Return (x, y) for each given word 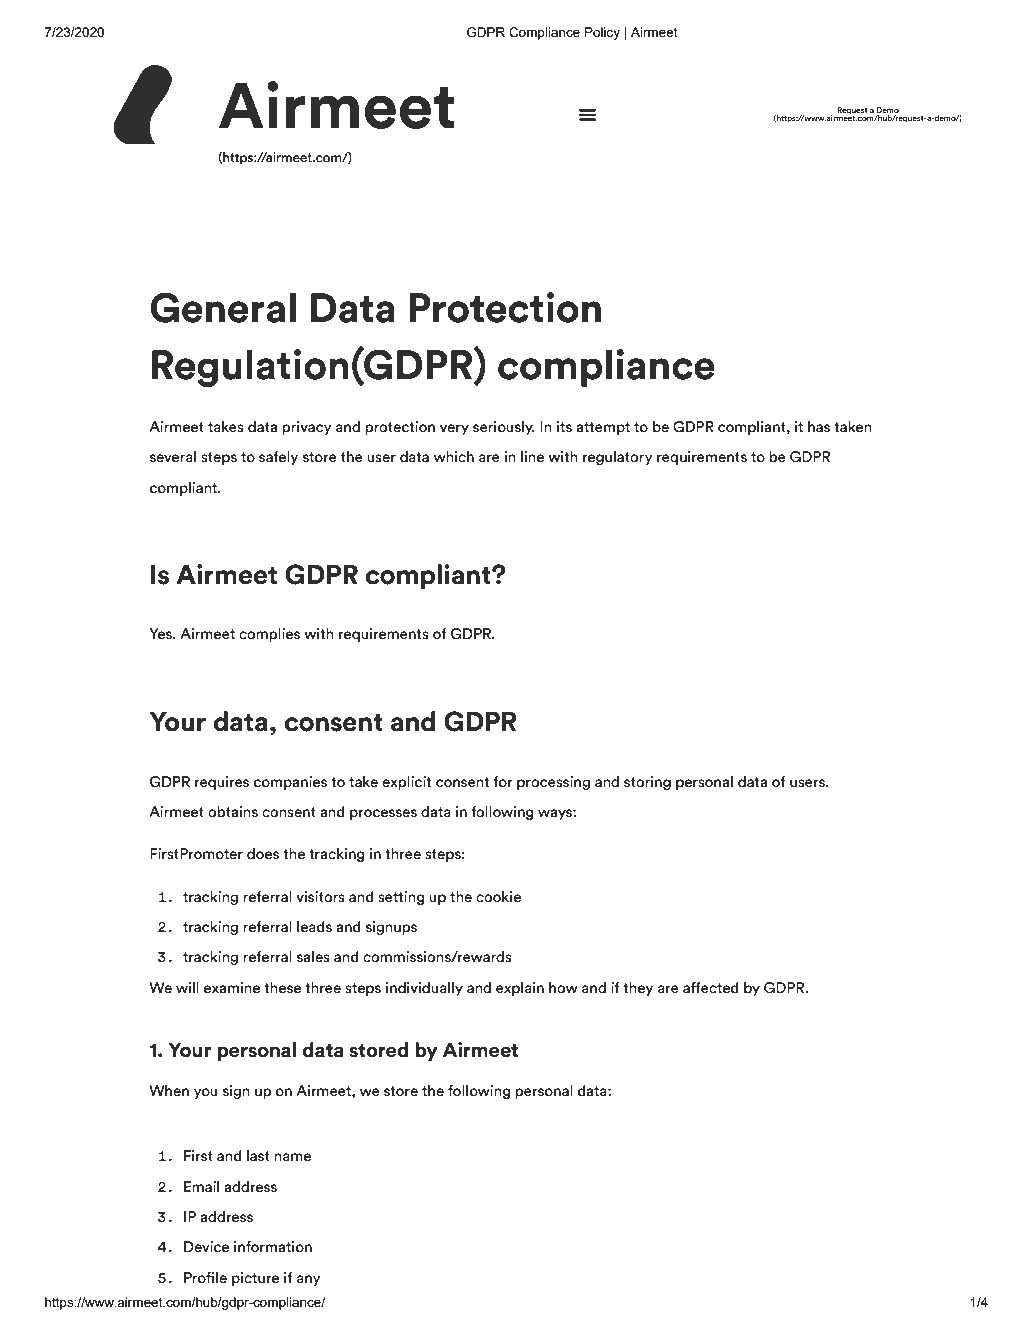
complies (269, 635)
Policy (602, 33)
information (273, 1247)
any (309, 1280)
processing (553, 783)
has (819, 427)
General (223, 307)
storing (647, 783)
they (638, 989)
